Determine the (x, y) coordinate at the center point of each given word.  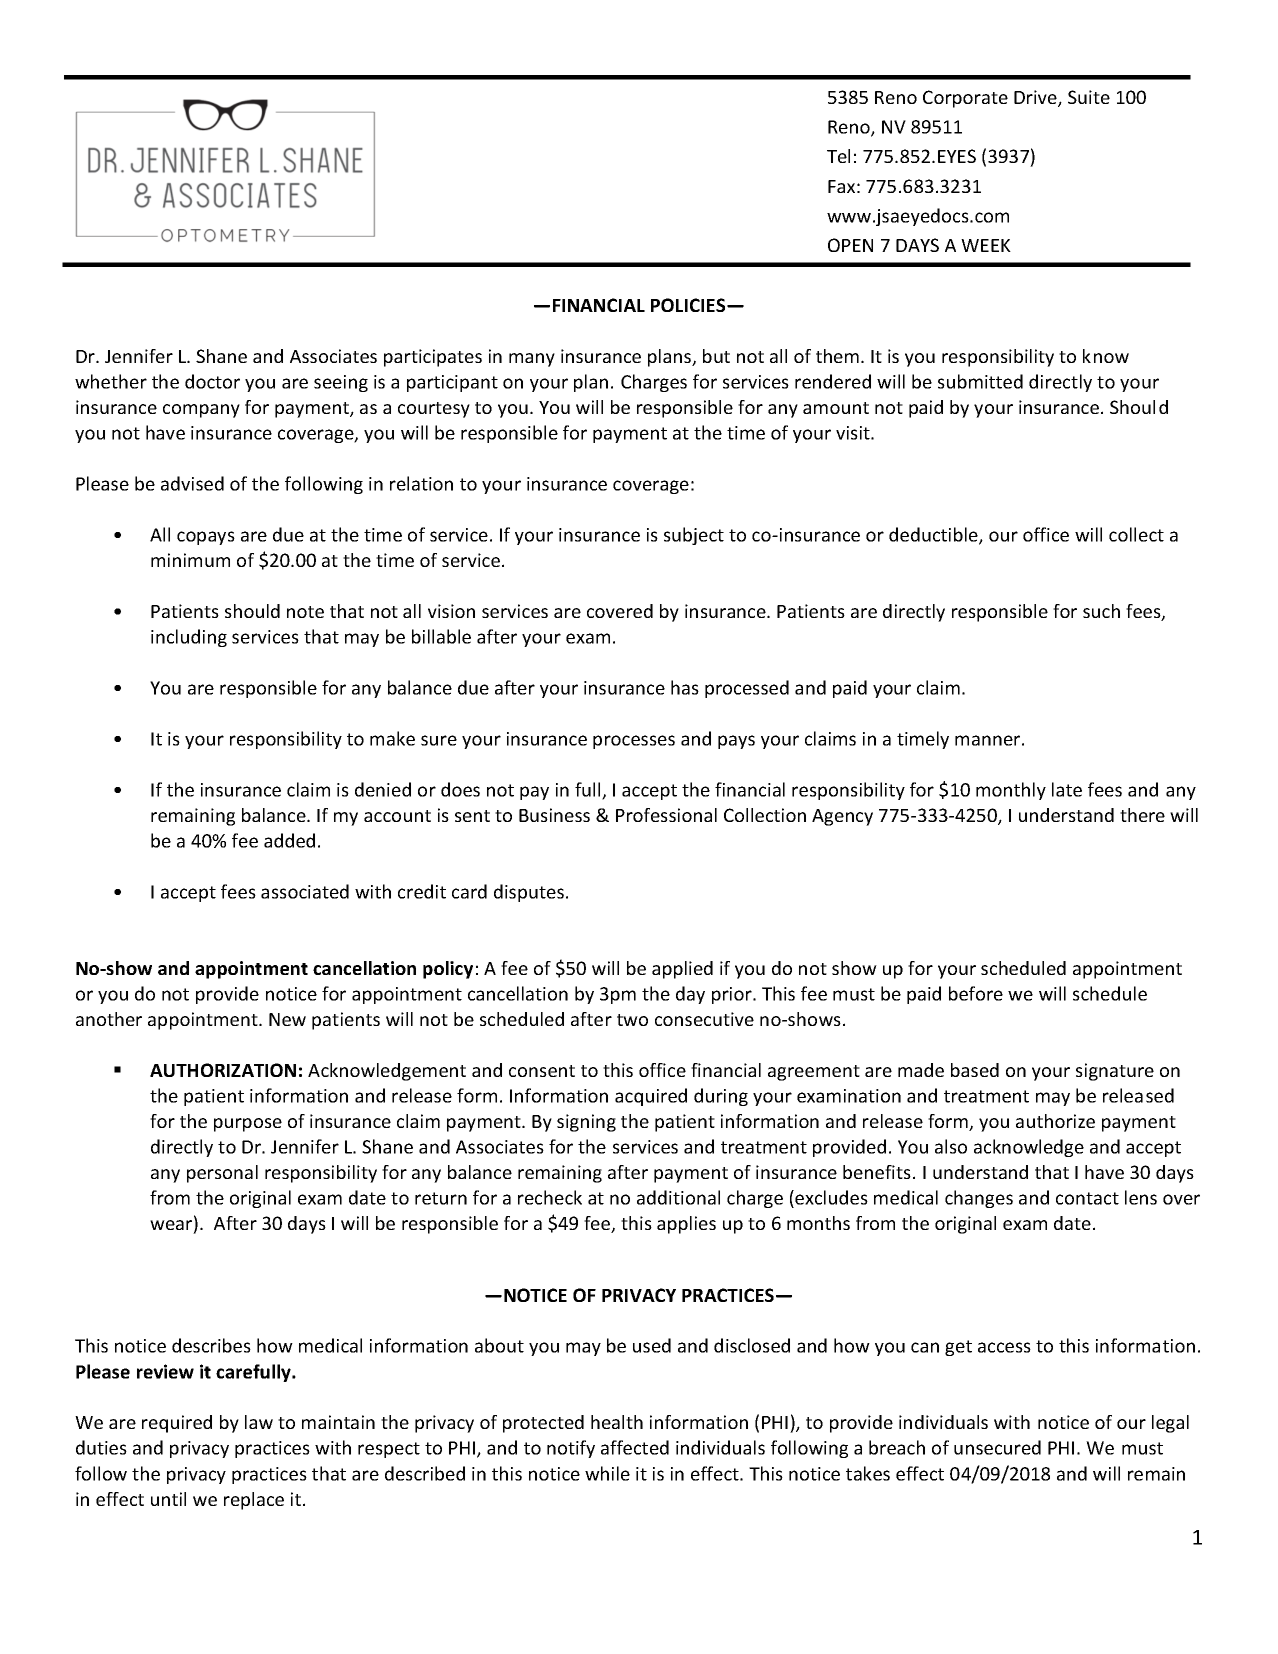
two (632, 1020)
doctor (212, 381)
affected (635, 1447)
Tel (838, 156)
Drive (1036, 98)
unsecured (997, 1447)
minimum (190, 560)
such (1101, 611)
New (287, 1019)
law (259, 1422)
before (976, 993)
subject (694, 536)
